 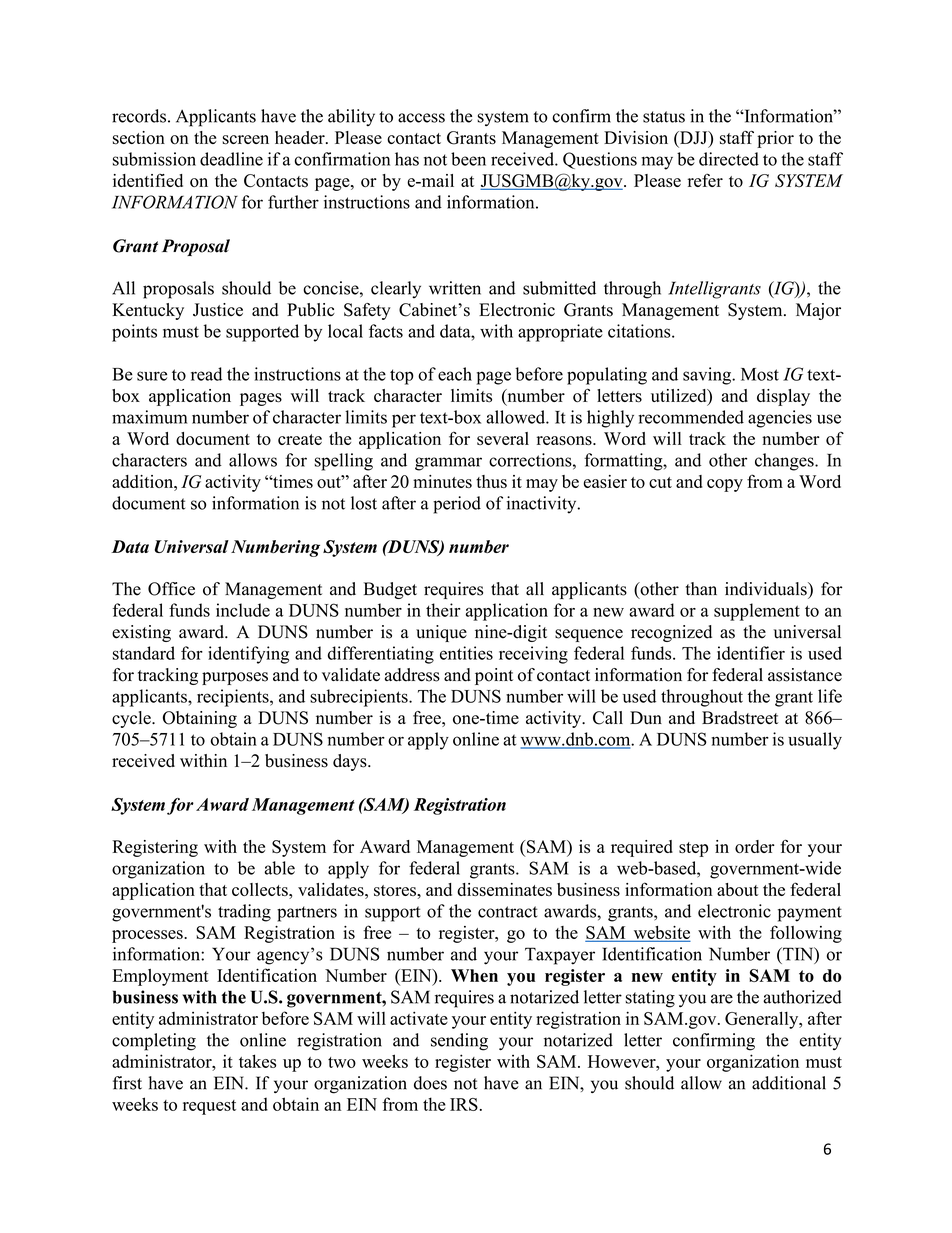 What do you see at coordinates (722, 999) in the screenshot?
I see `are` at bounding box center [722, 999].
